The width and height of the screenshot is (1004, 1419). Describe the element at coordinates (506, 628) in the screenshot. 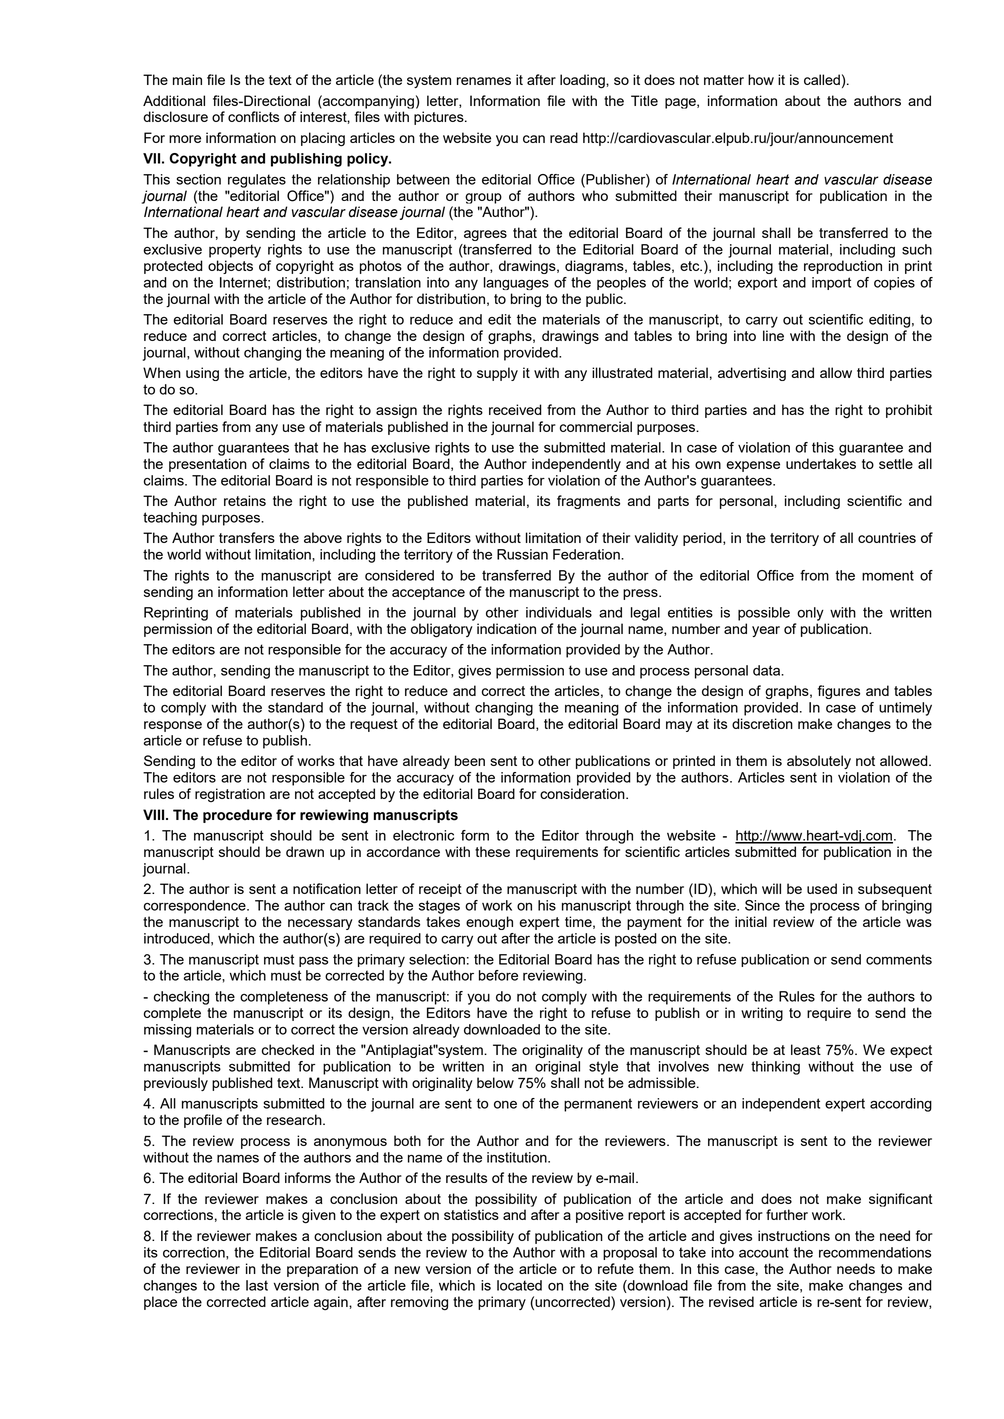

I see `indication` at that location.
